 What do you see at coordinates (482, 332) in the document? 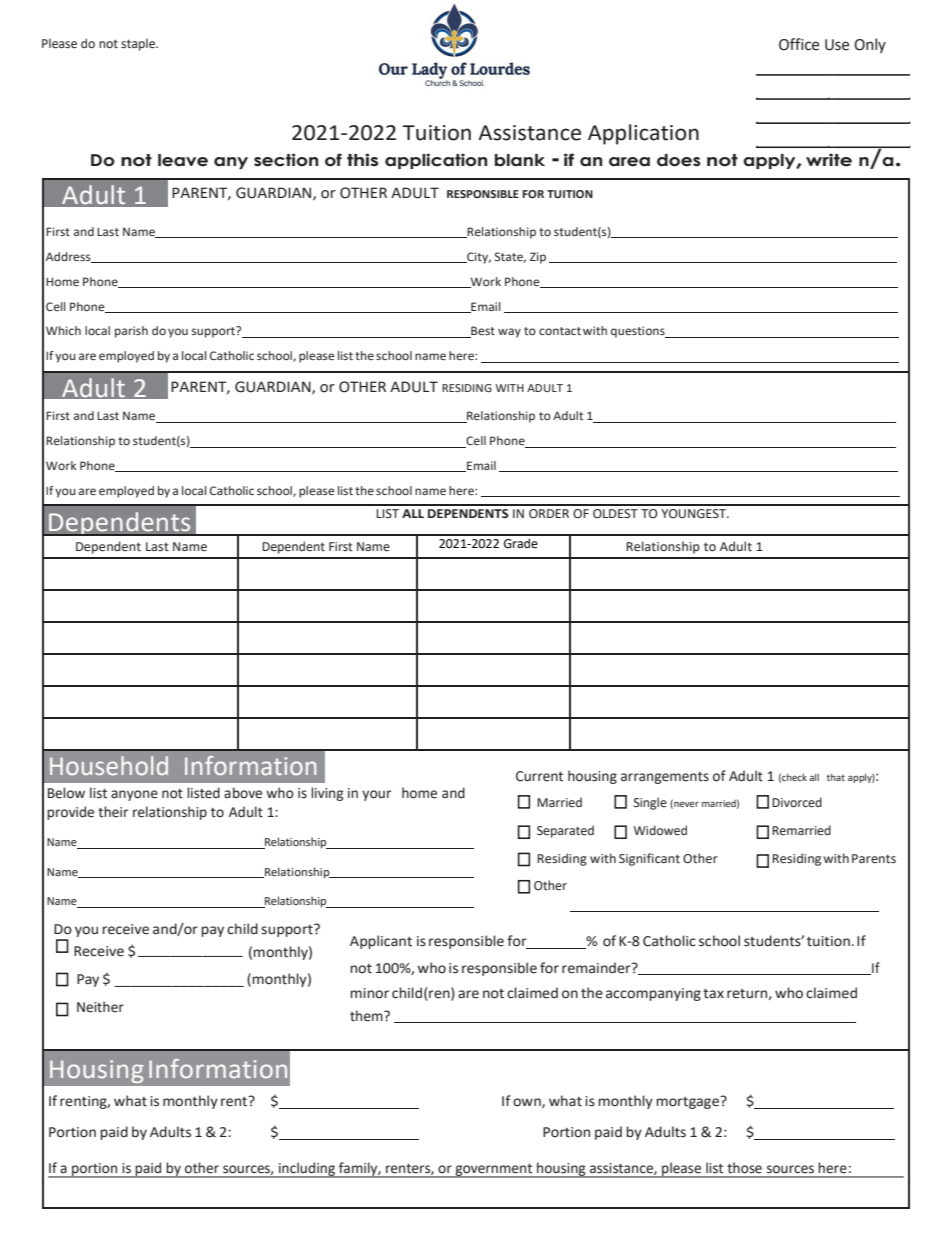
I see `Best` at bounding box center [482, 332].
